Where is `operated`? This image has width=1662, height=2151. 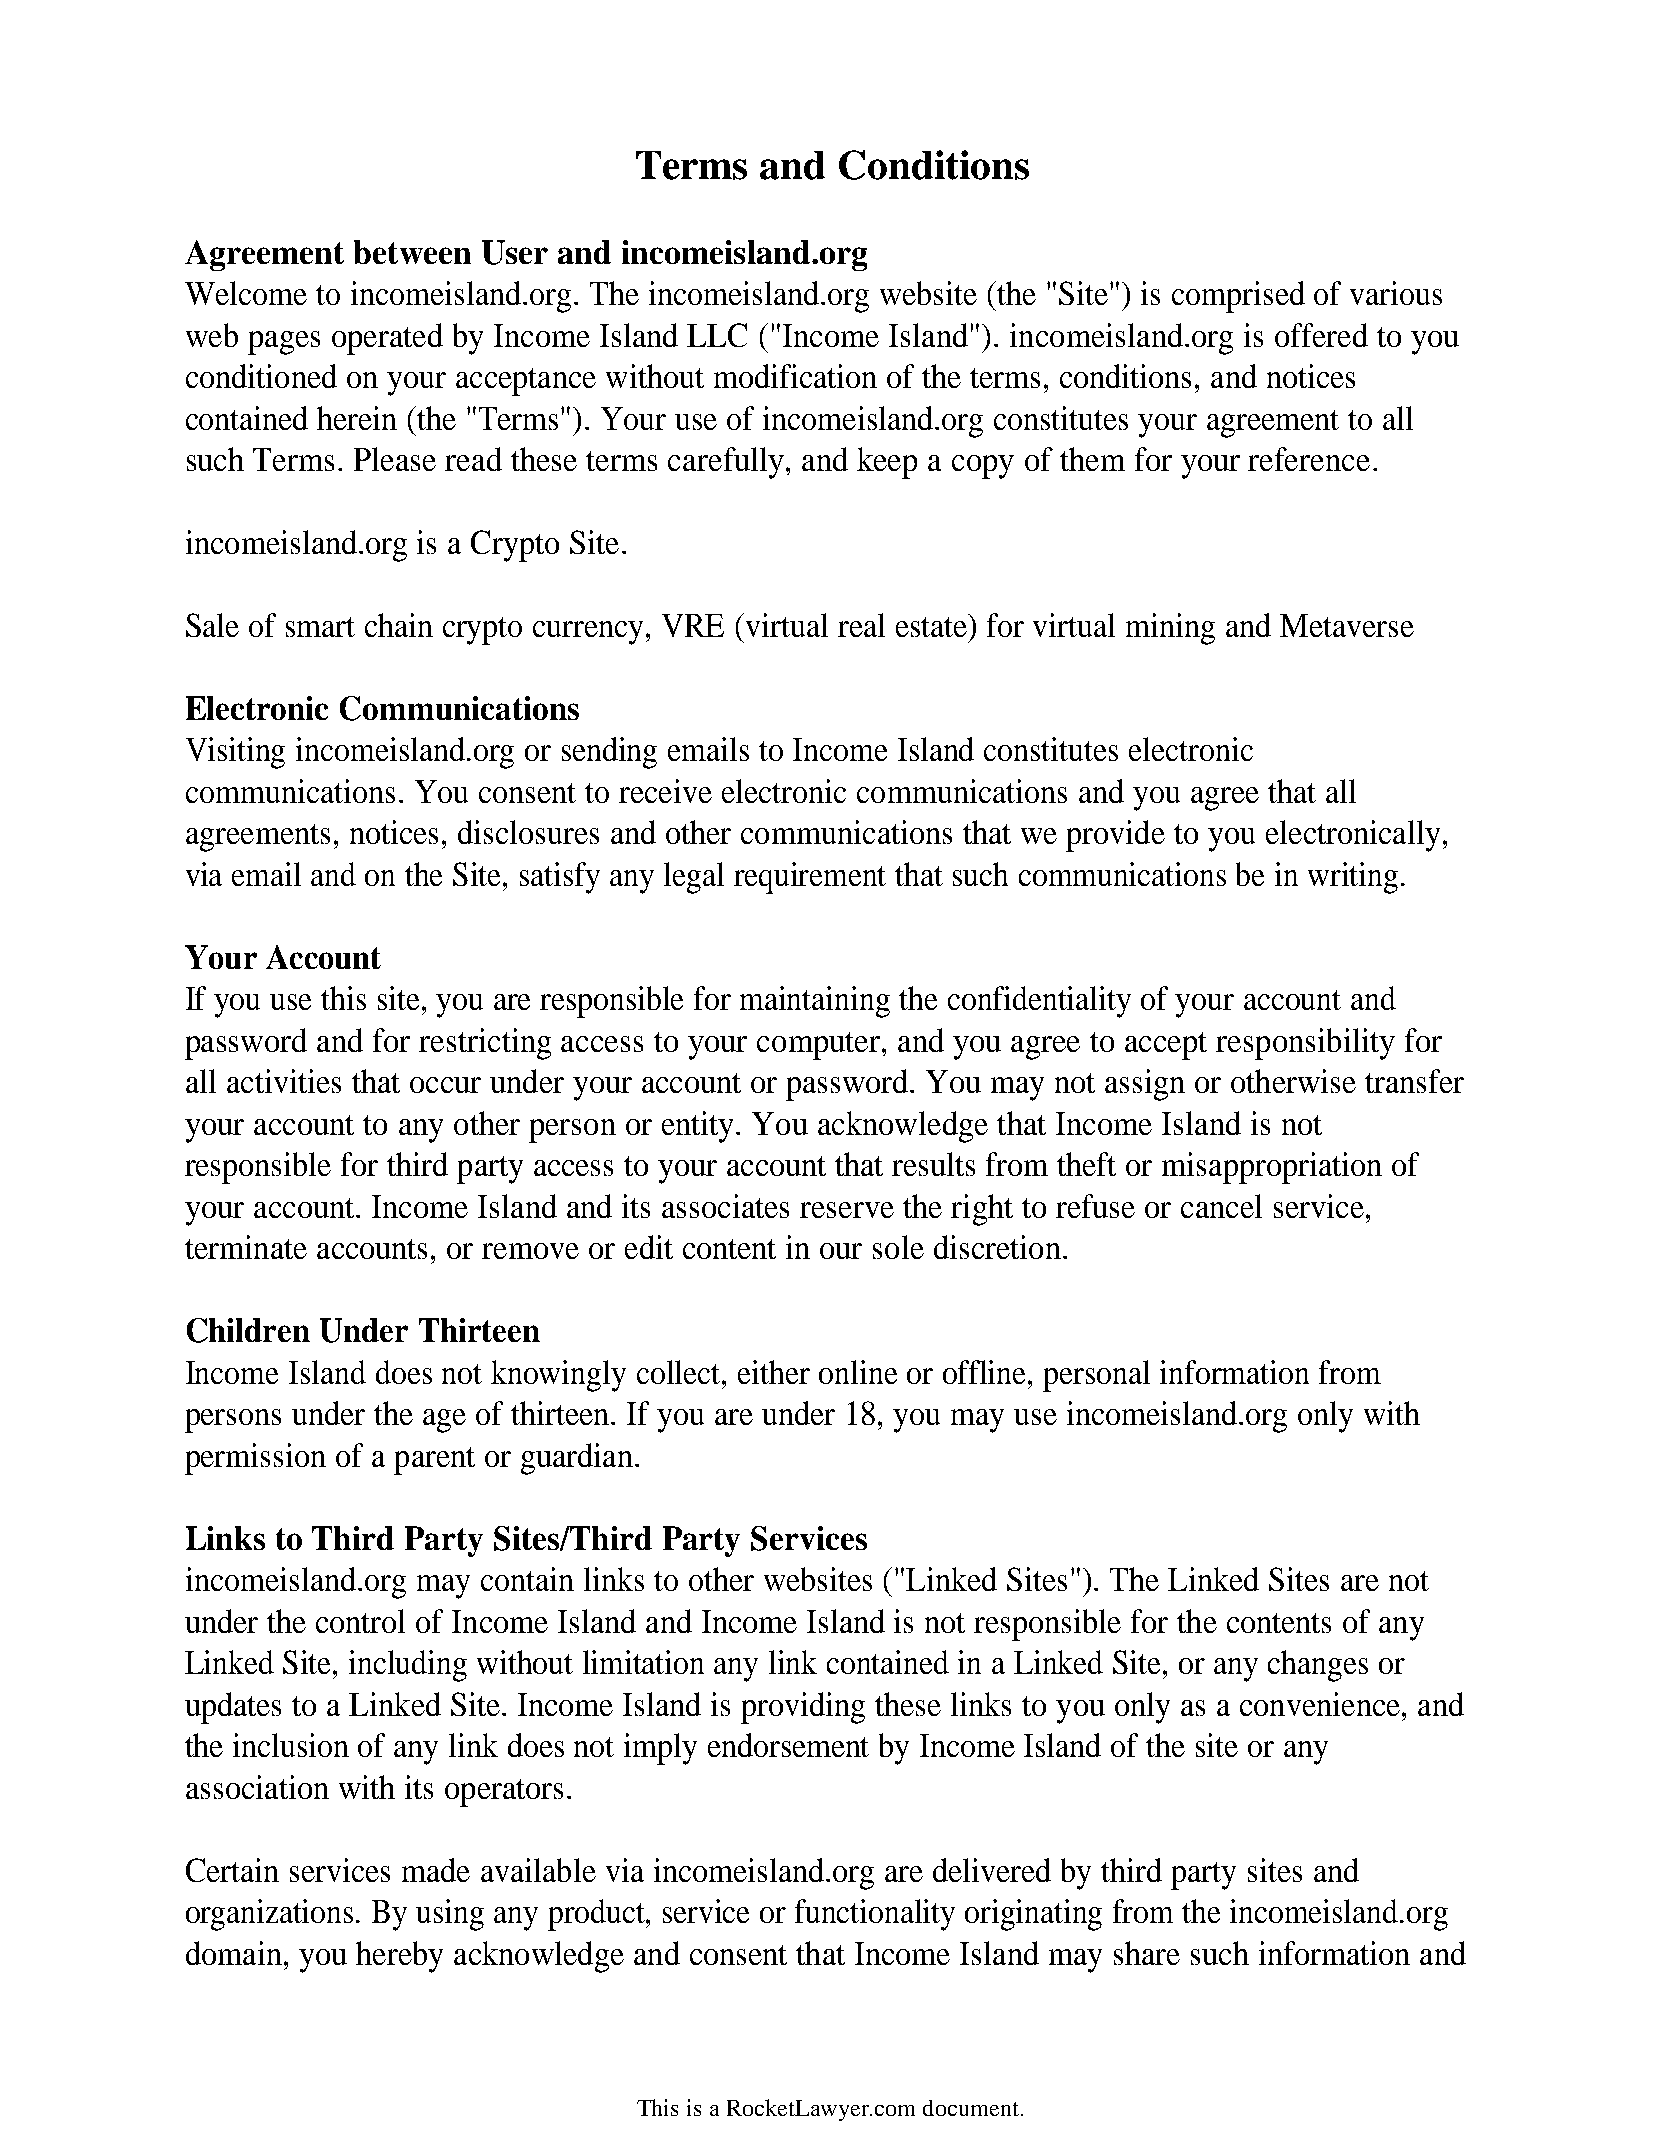 operated is located at coordinates (387, 339).
